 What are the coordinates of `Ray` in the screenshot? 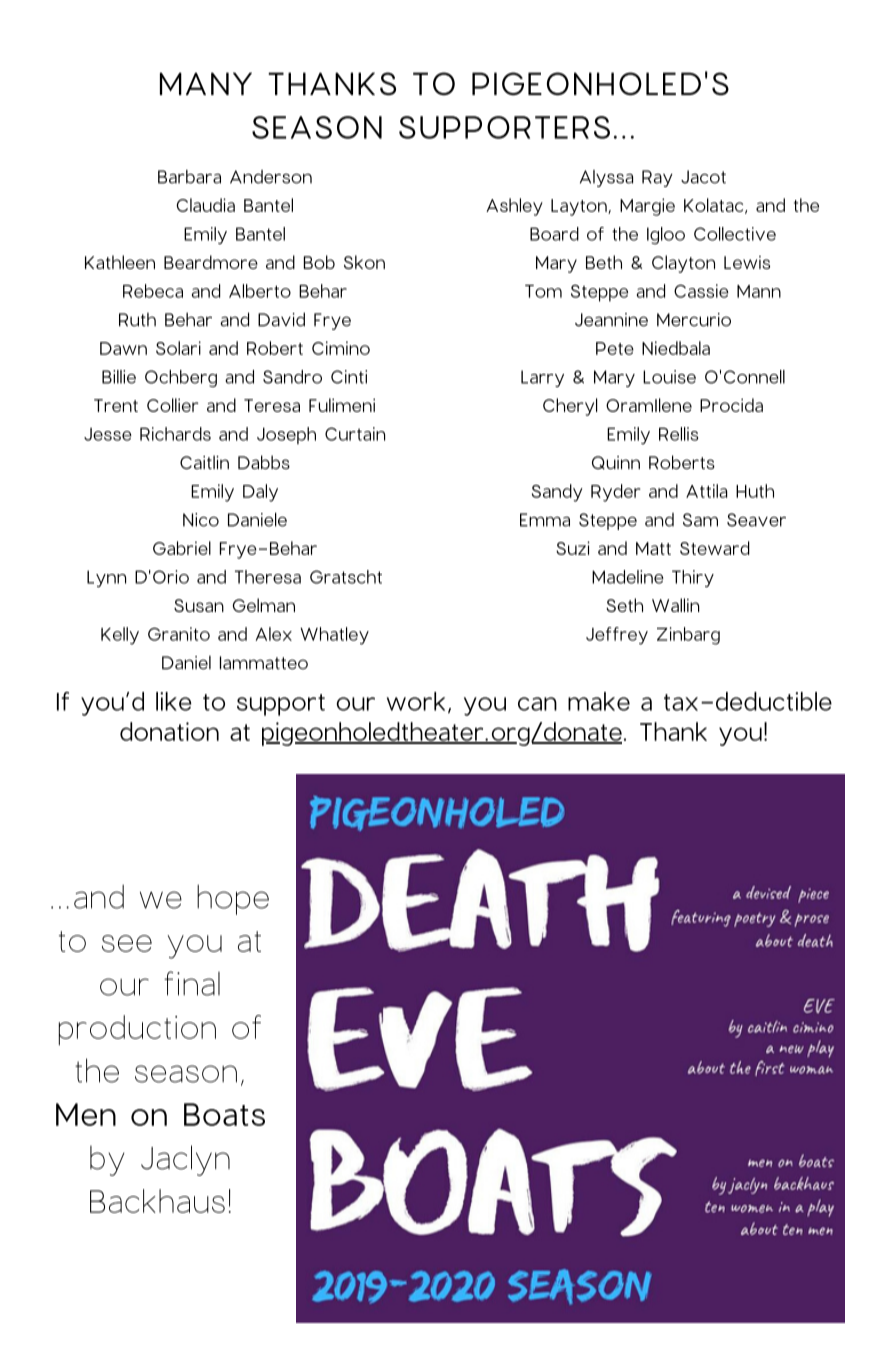 It's located at (657, 178).
